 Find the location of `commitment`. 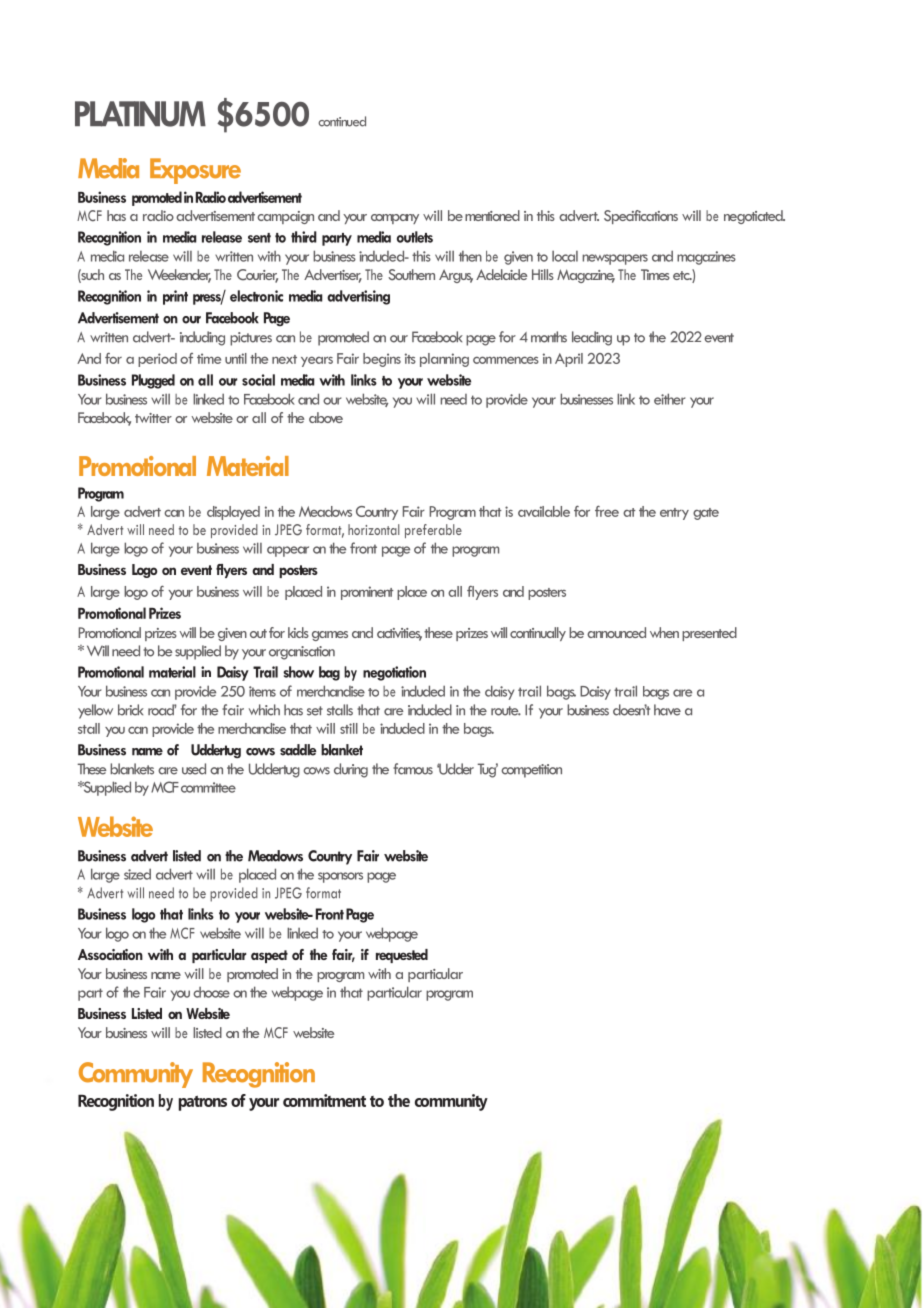

commitment is located at coordinates (324, 1100).
